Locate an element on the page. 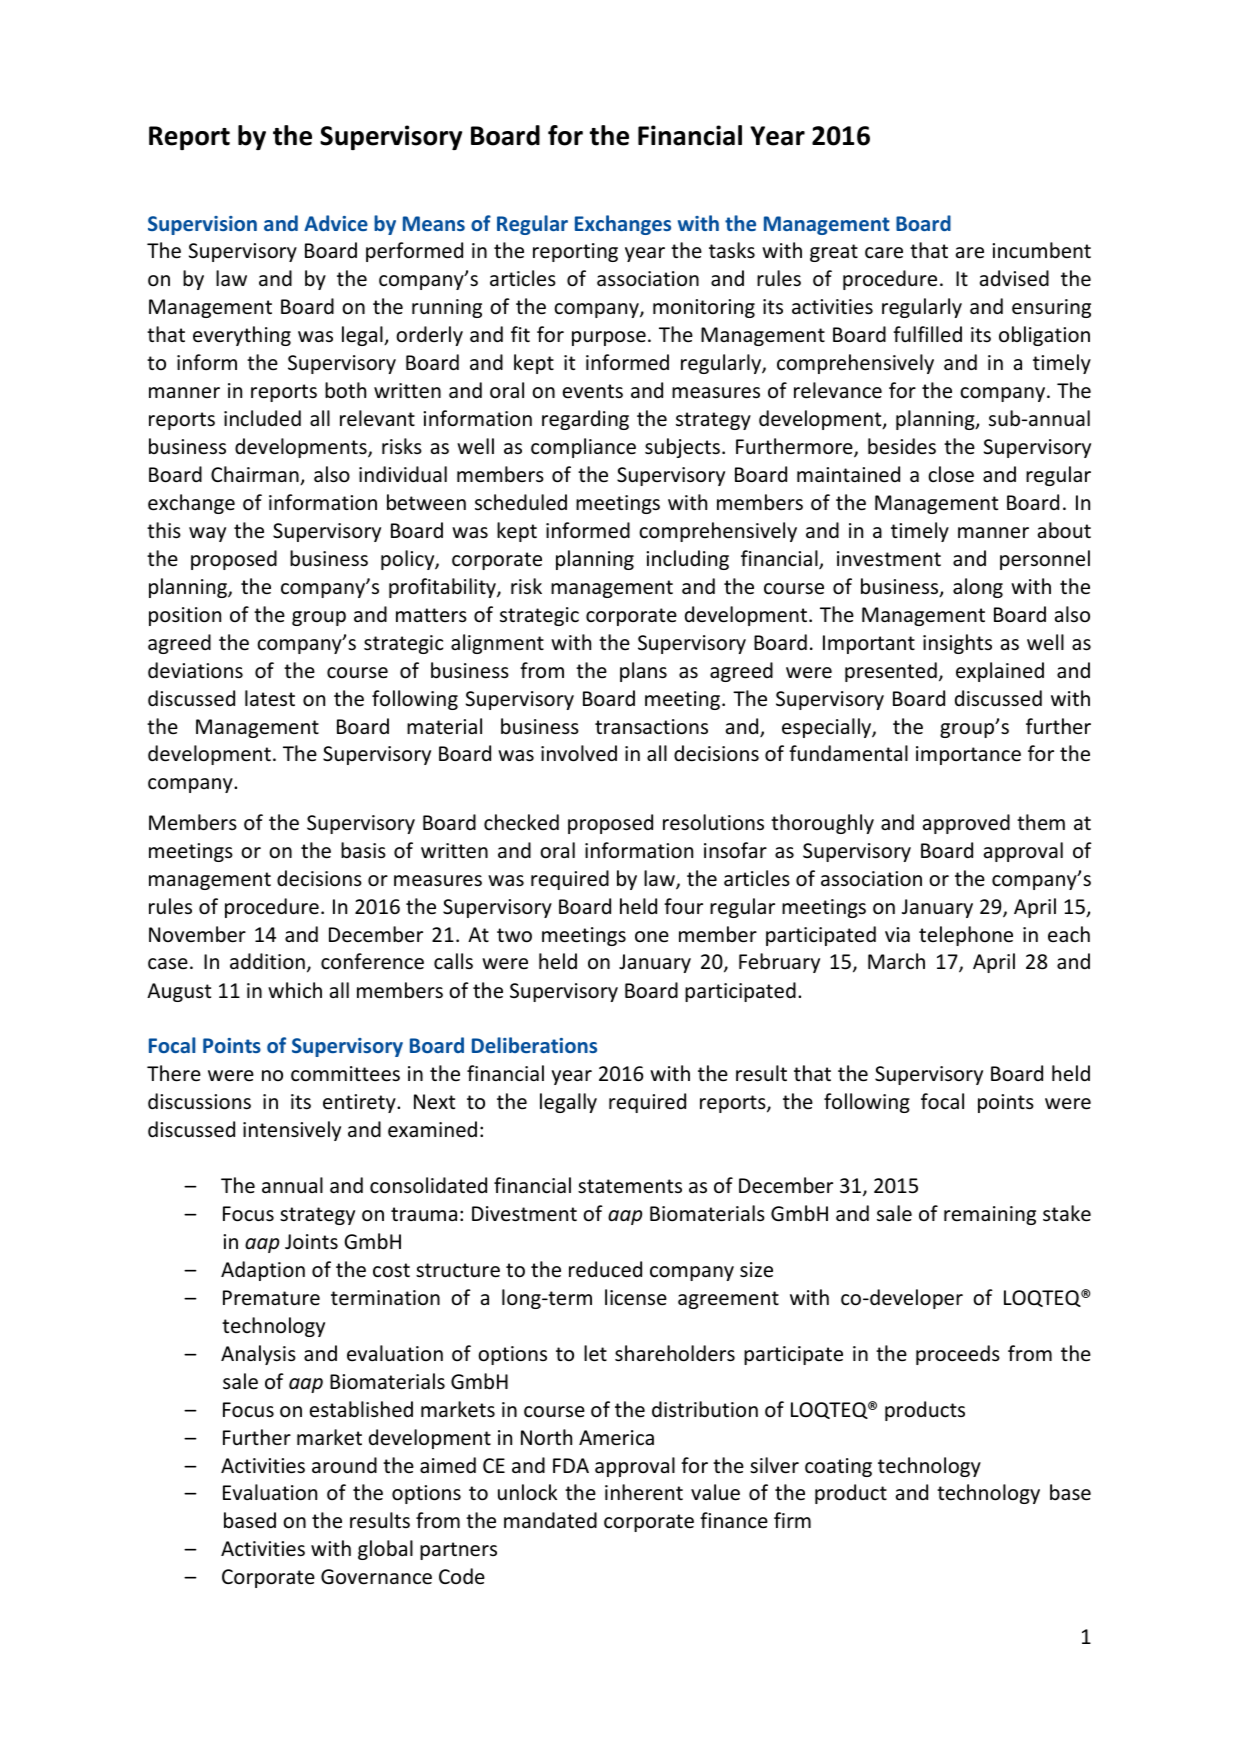 The height and width of the page is (1752, 1239). telephone is located at coordinates (966, 936).
